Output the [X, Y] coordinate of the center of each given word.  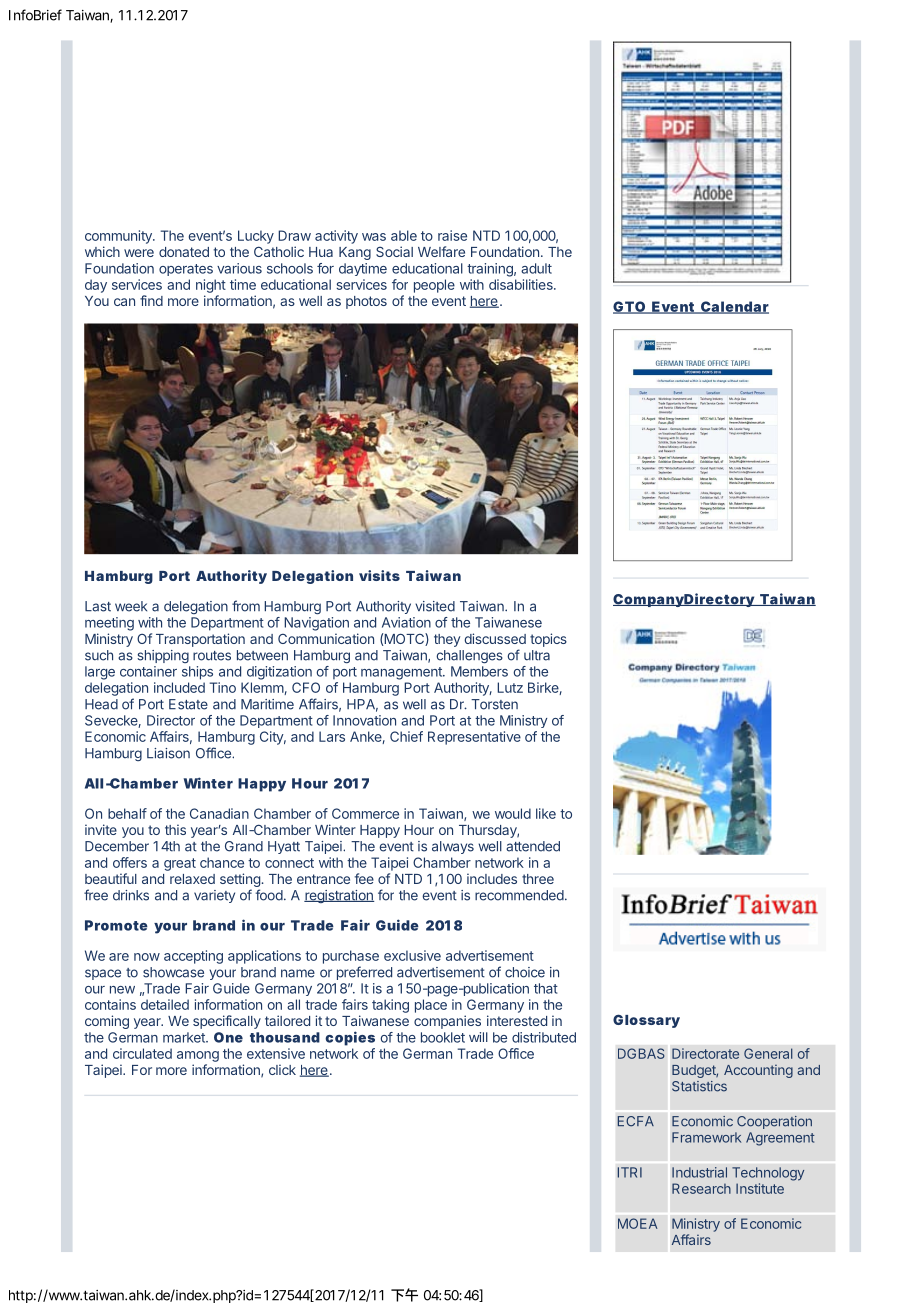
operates [186, 270]
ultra [537, 655]
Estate [188, 704]
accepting [193, 957]
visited [435, 606]
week [131, 606]
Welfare [441, 251]
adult [536, 268]
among [198, 1056]
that [546, 988]
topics [548, 640]
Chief [406, 736]
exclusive [412, 955]
